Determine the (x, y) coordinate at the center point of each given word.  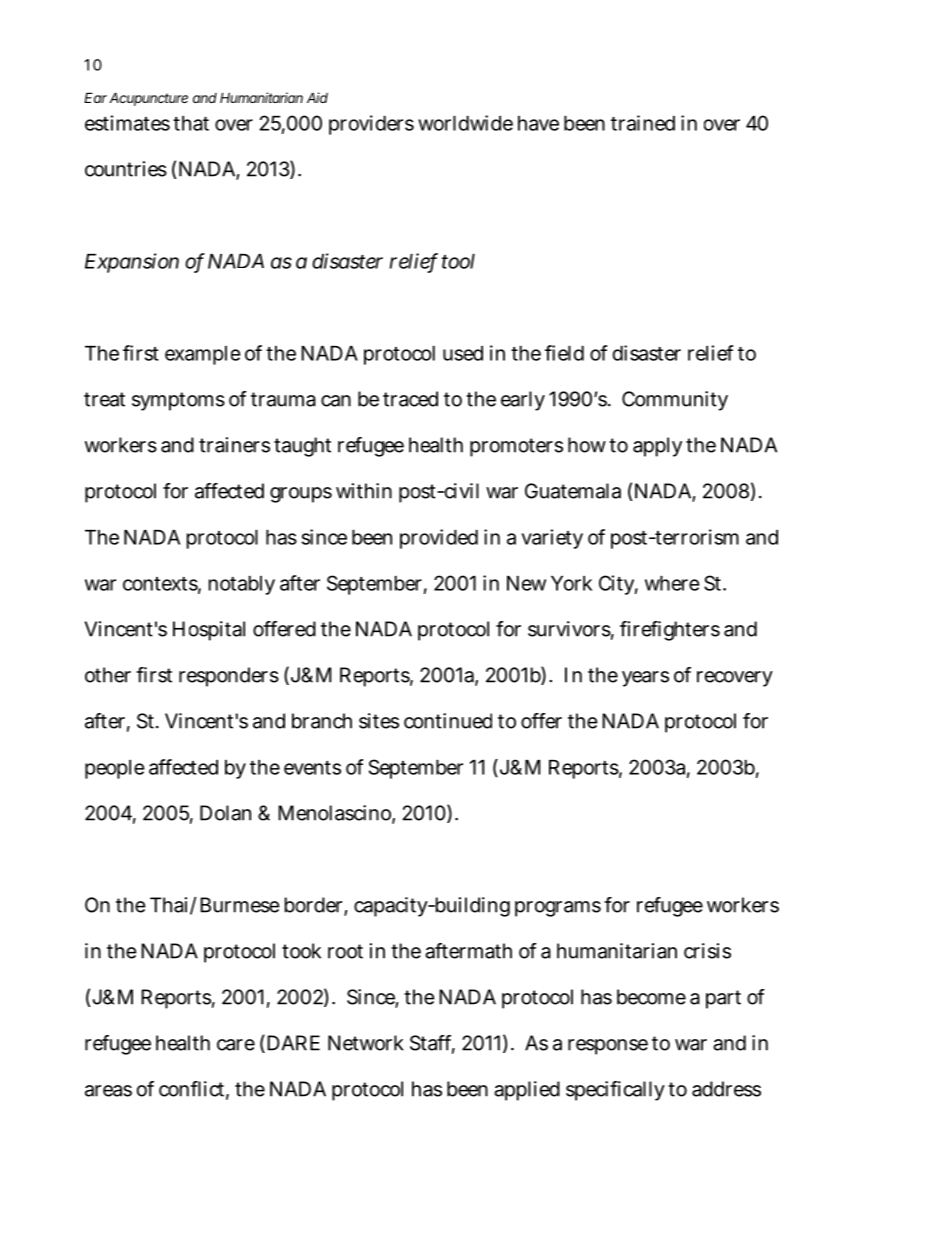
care (236, 1045)
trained (643, 123)
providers (371, 125)
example (203, 355)
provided (439, 539)
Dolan (225, 813)
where (672, 583)
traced (410, 399)
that (191, 123)
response (608, 1047)
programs (558, 909)
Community (675, 401)
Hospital (209, 631)
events (312, 768)
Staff (432, 1044)
